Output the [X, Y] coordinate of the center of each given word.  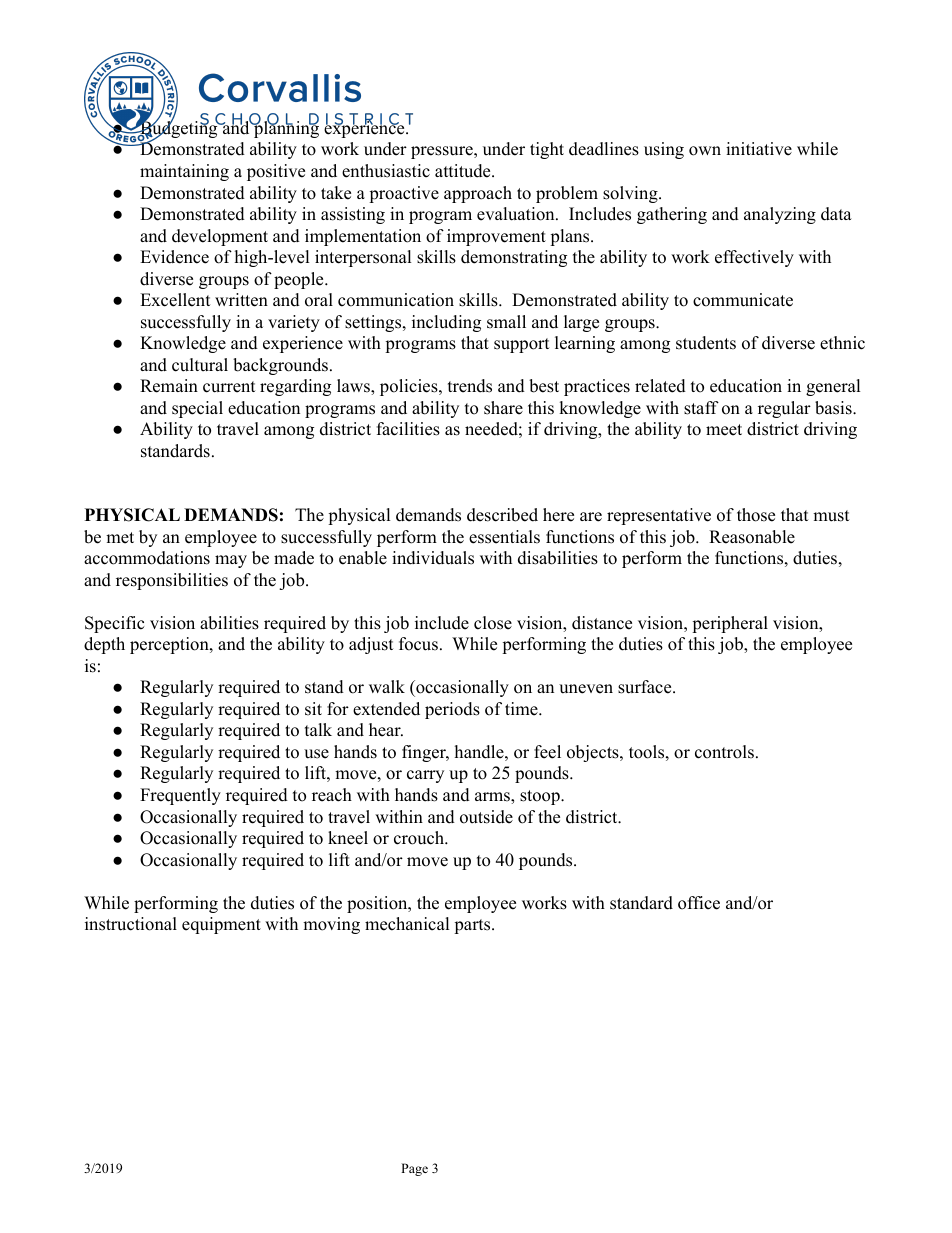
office [699, 903]
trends [470, 386]
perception [170, 645]
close [493, 623]
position [378, 904]
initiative [759, 149]
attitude [464, 171]
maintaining [184, 172]
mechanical [407, 924]
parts [472, 926]
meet [724, 430]
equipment [221, 925]
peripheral [730, 624]
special [197, 409]
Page [414, 1169]
